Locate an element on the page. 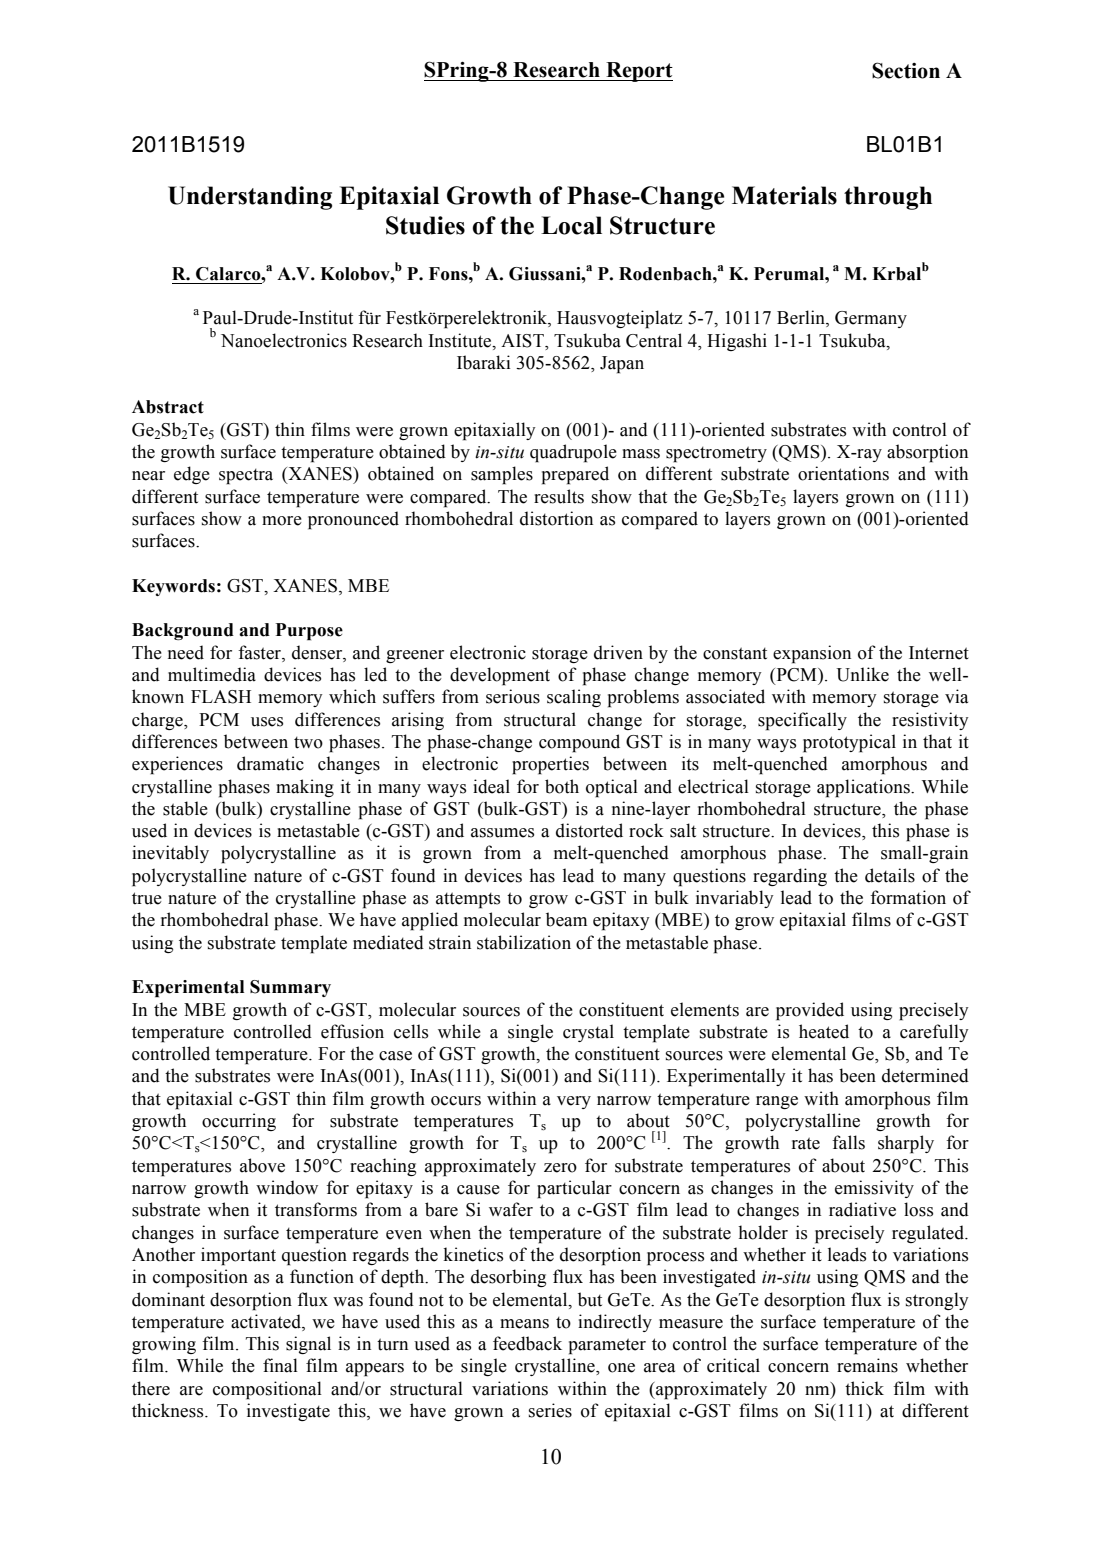  distortion is located at coordinates (556, 518).
